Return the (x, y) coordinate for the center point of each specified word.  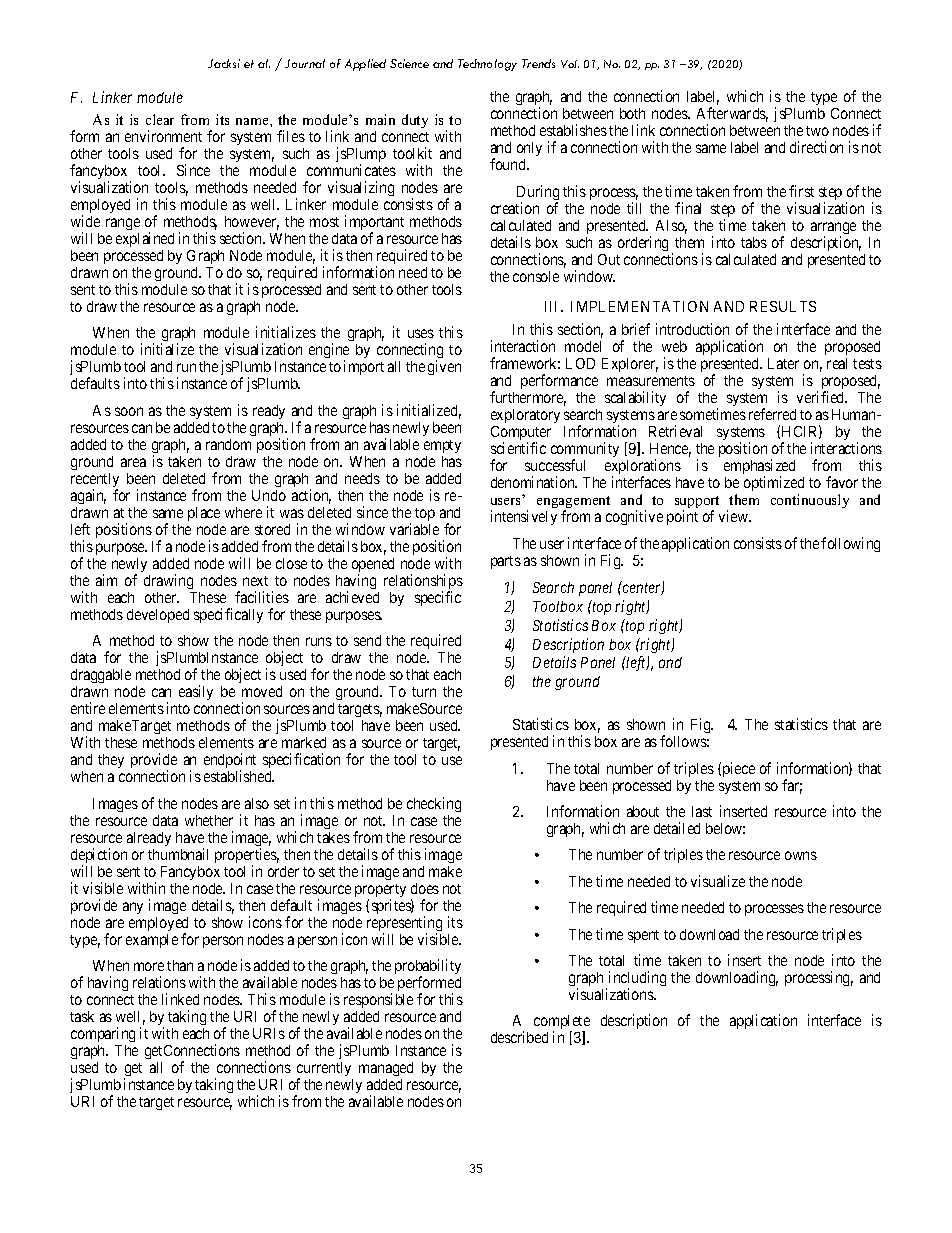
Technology (487, 65)
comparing (103, 1034)
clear (160, 119)
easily (196, 692)
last (702, 811)
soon (129, 411)
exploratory (525, 418)
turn (424, 692)
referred (772, 414)
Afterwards (732, 114)
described (519, 1037)
